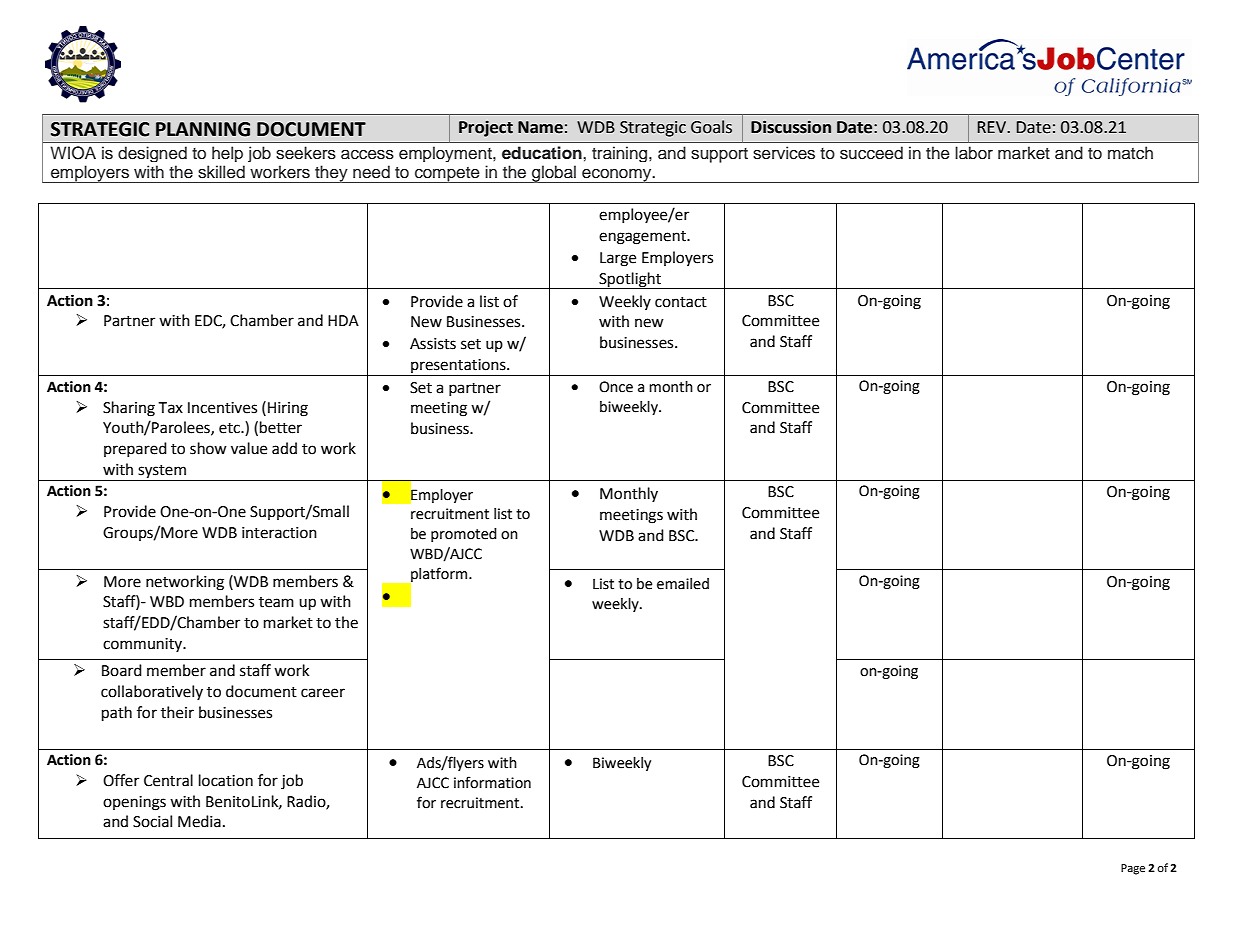 The width and height of the document is (1233, 952). I want to click on training, so click(621, 154).
